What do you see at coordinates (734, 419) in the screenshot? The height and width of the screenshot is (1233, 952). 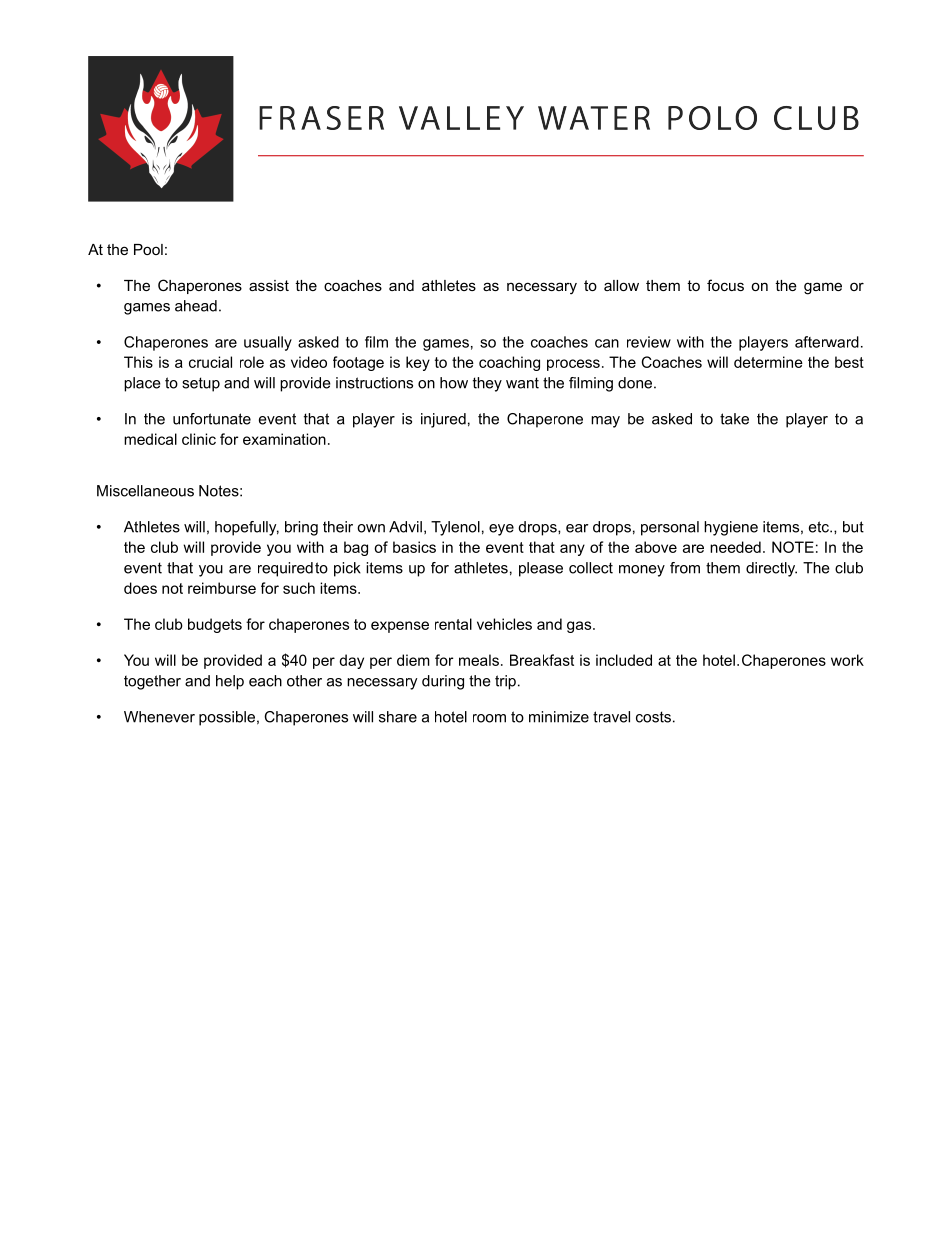 I see `take` at bounding box center [734, 419].
